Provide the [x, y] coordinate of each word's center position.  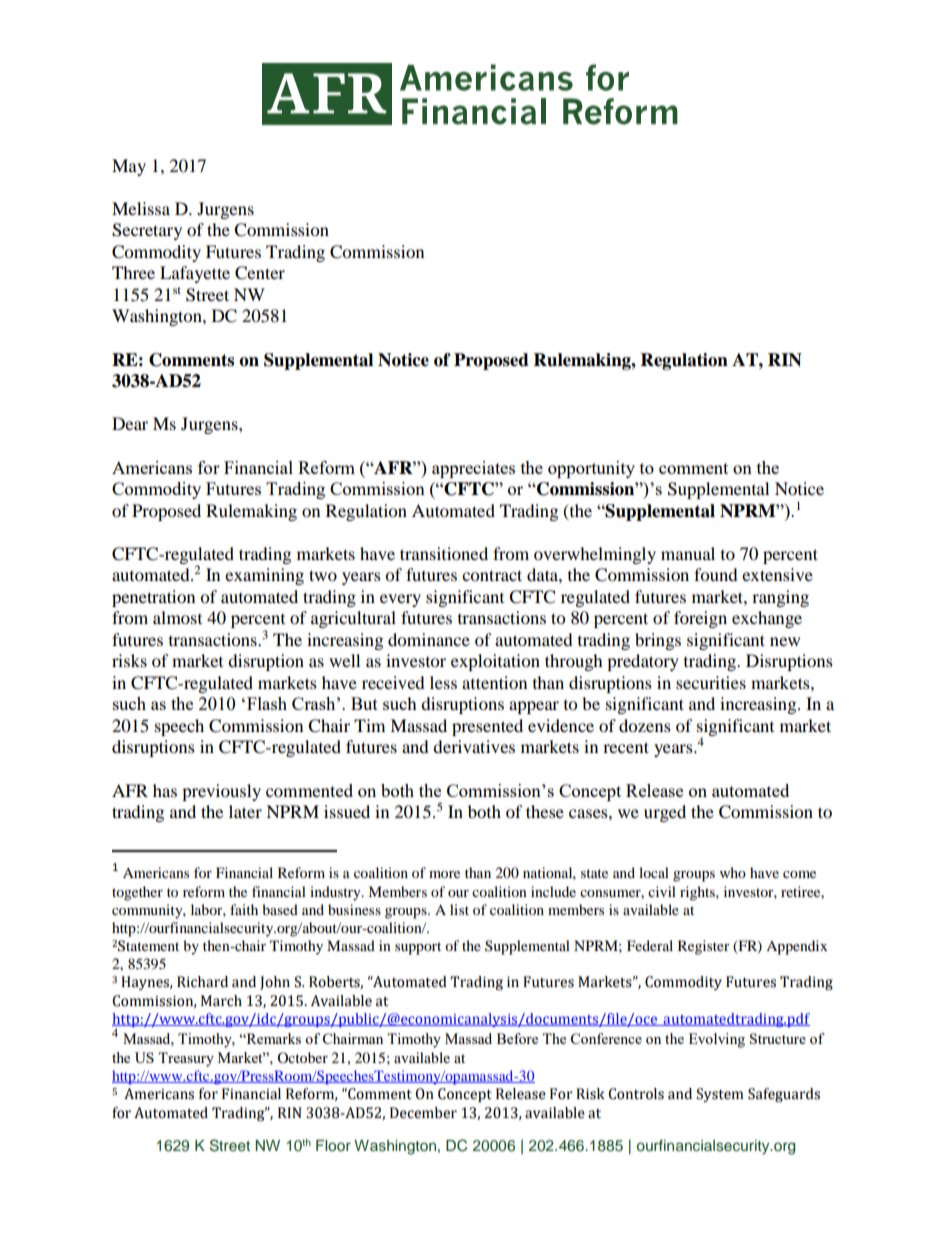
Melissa [141, 208]
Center [260, 273]
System [720, 1095]
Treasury [186, 1059]
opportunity [591, 469]
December [423, 1113]
